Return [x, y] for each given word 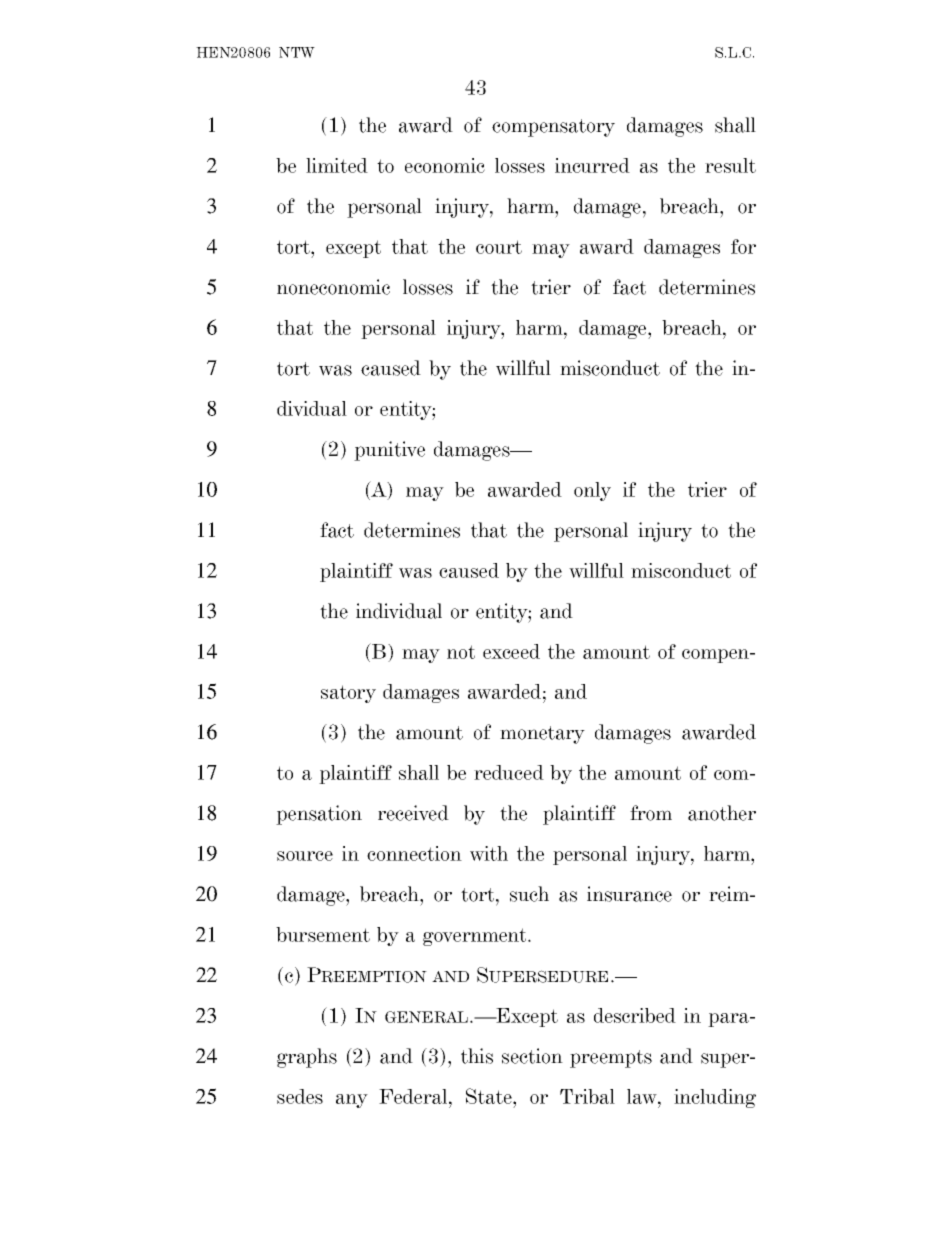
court [499, 247]
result [730, 165]
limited [337, 165]
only [592, 491]
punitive [389, 451]
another [722, 813]
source [305, 856]
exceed [511, 651]
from [651, 813]
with [489, 853]
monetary [542, 735]
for [743, 246]
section [532, 1056]
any [352, 1101]
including [715, 1098]
